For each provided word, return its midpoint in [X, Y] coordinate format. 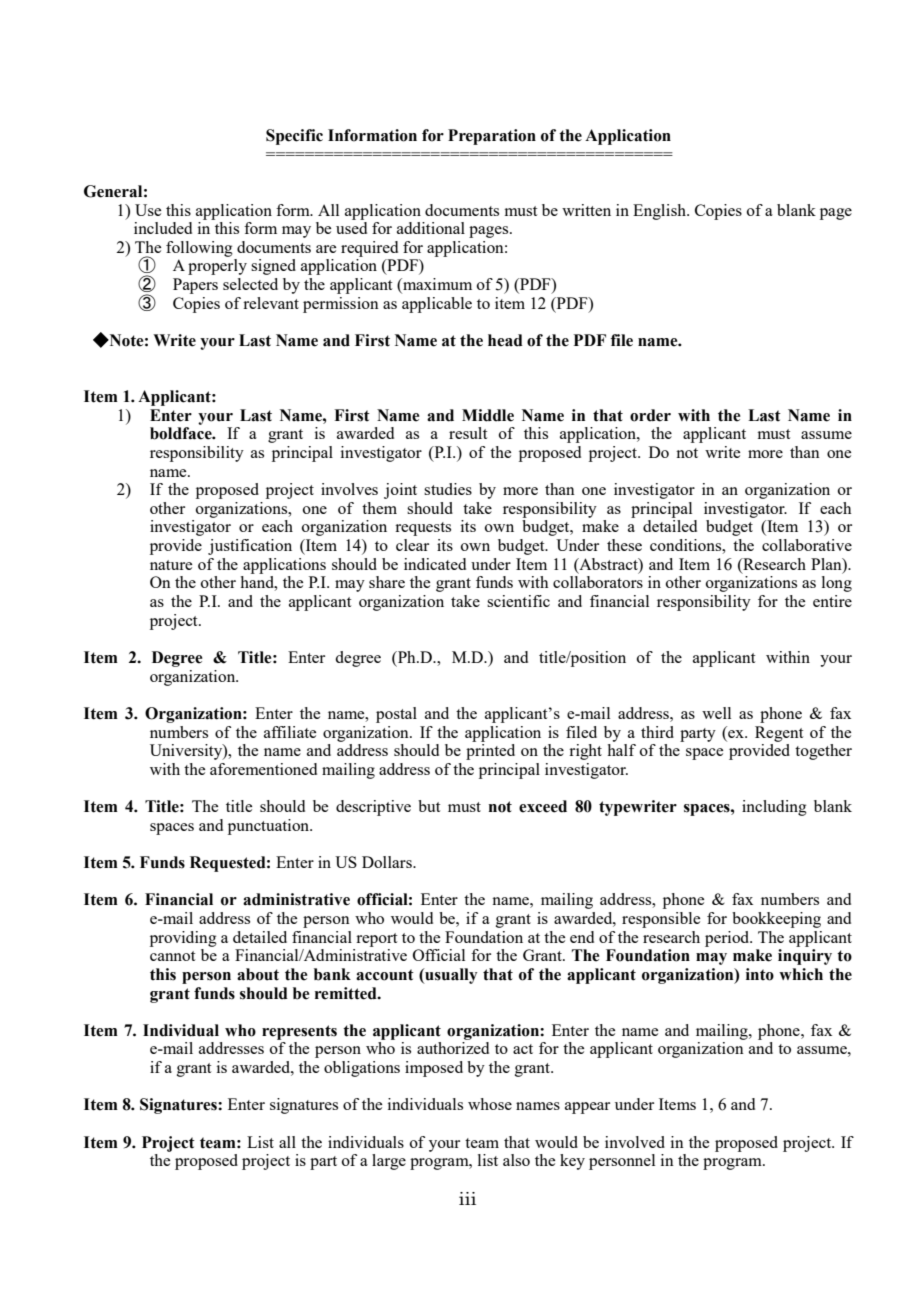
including [774, 808]
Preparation [492, 137]
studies [448, 489]
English [660, 212]
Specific [294, 137]
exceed [543, 806]
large [389, 1162]
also [516, 1160]
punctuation [270, 827]
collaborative [807, 545]
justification [250, 547]
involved [635, 1142]
